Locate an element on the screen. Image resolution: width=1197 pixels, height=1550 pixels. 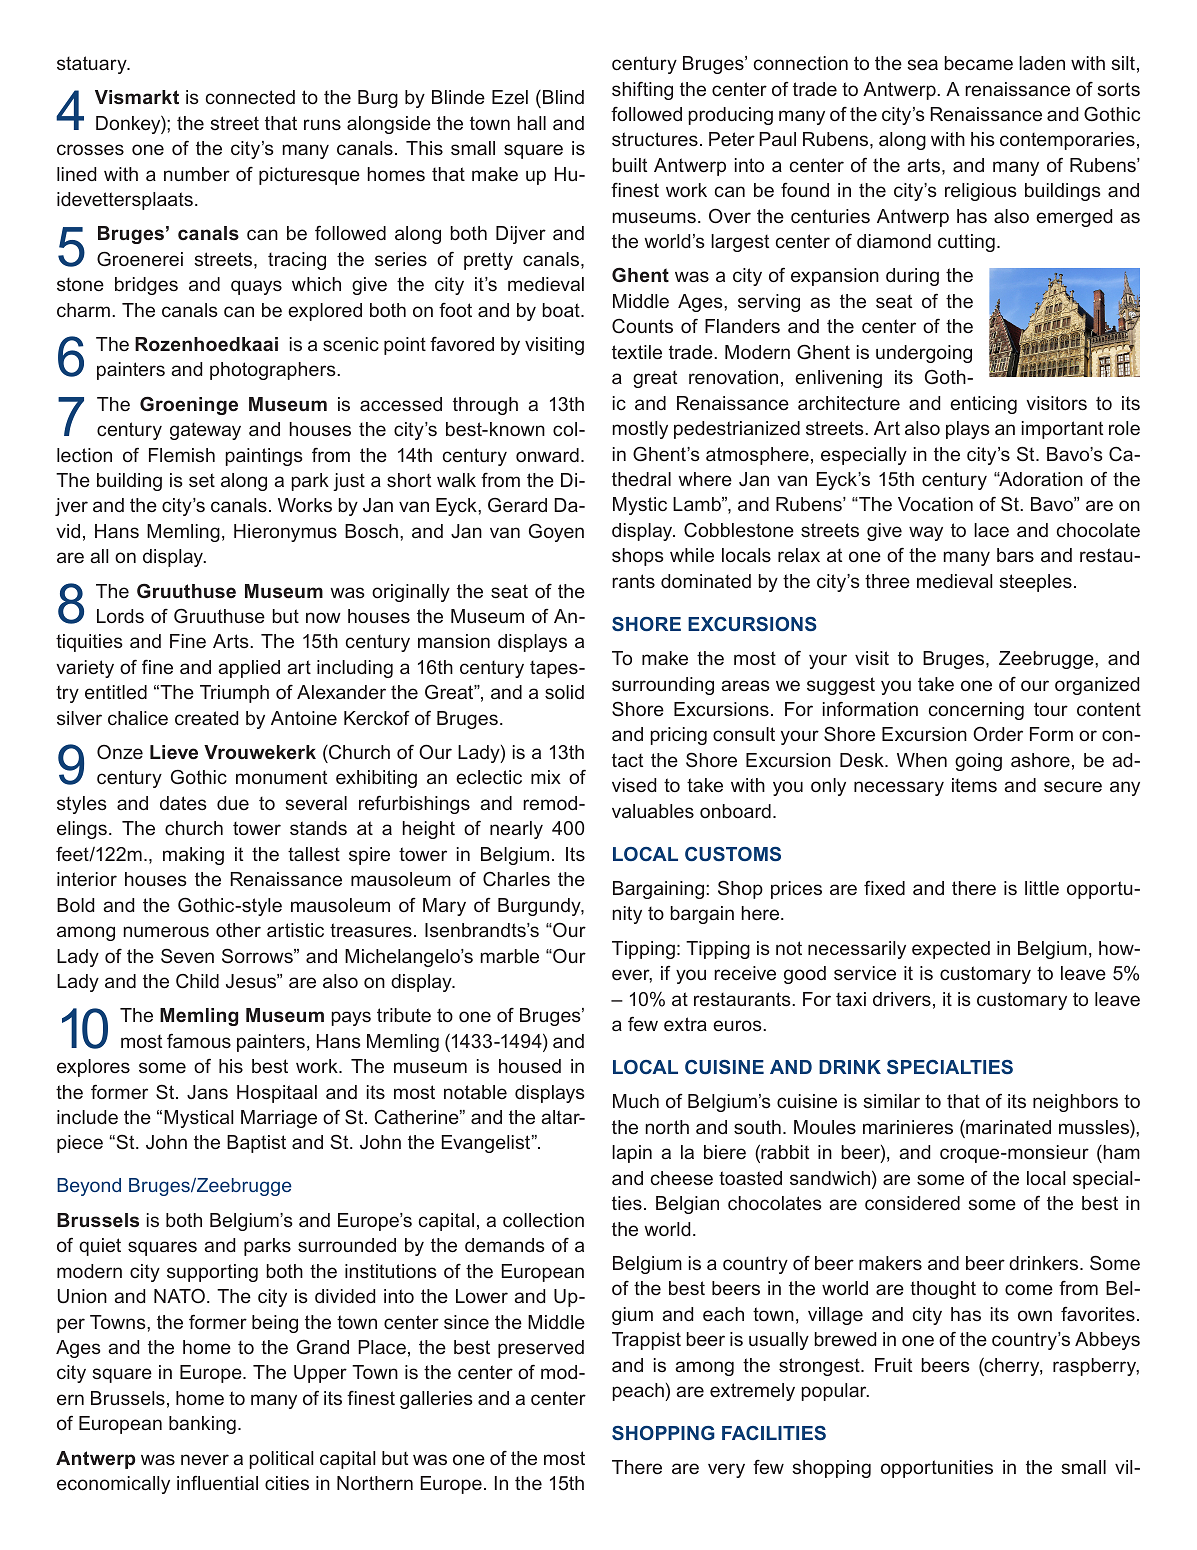
became is located at coordinates (978, 63).
